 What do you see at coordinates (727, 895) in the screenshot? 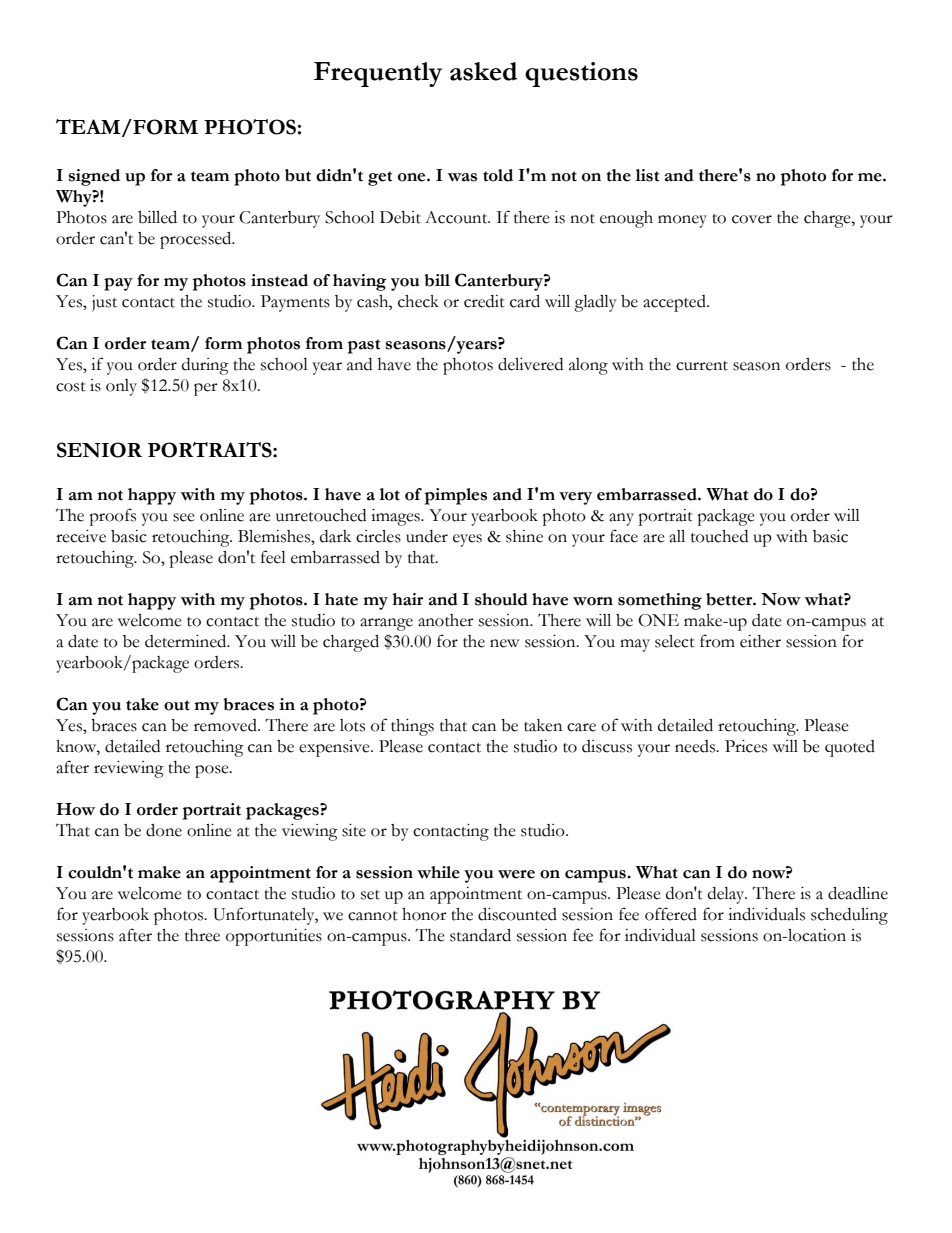
I see `delay` at bounding box center [727, 895].
